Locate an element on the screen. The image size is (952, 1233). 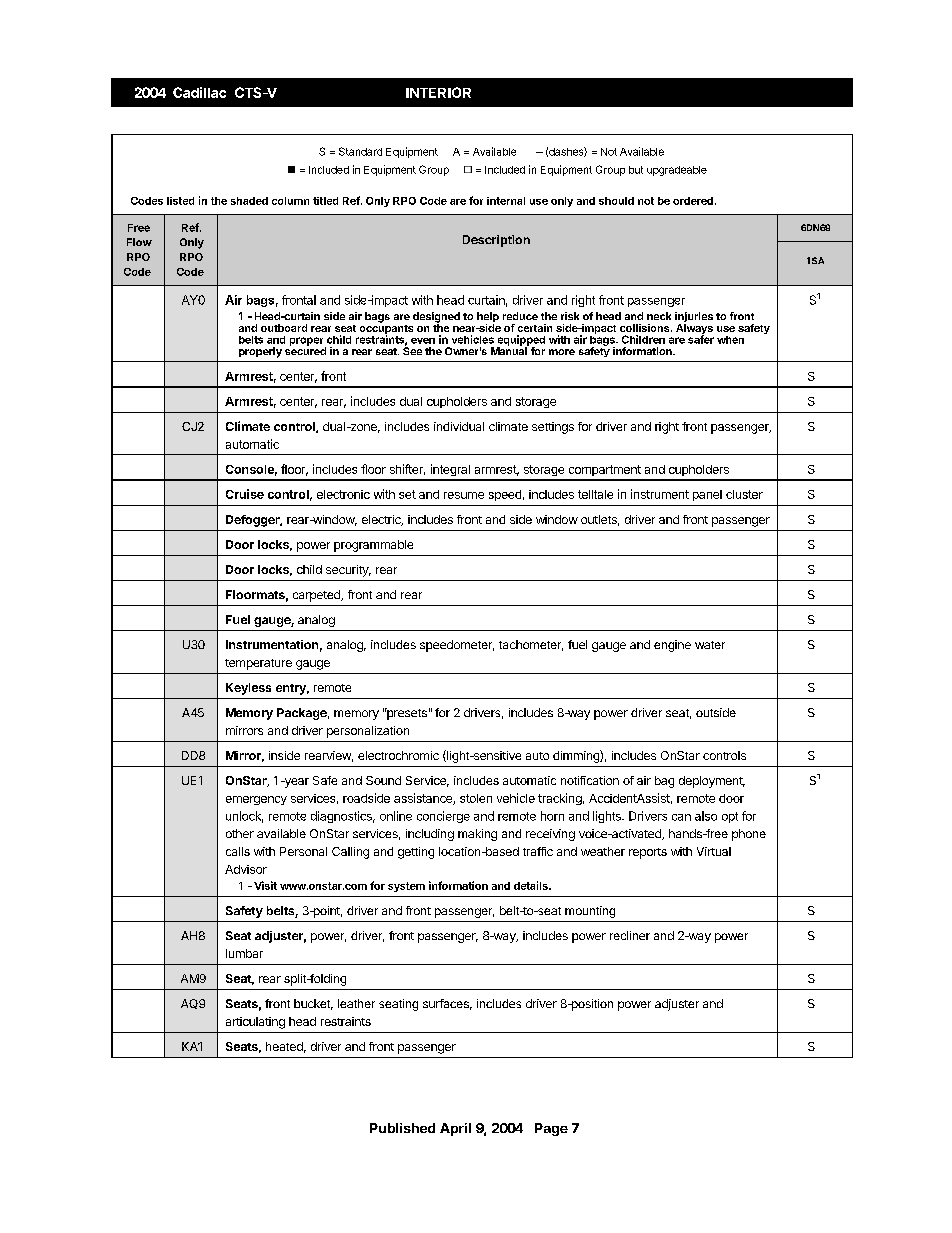
articulating is located at coordinates (255, 1023).
